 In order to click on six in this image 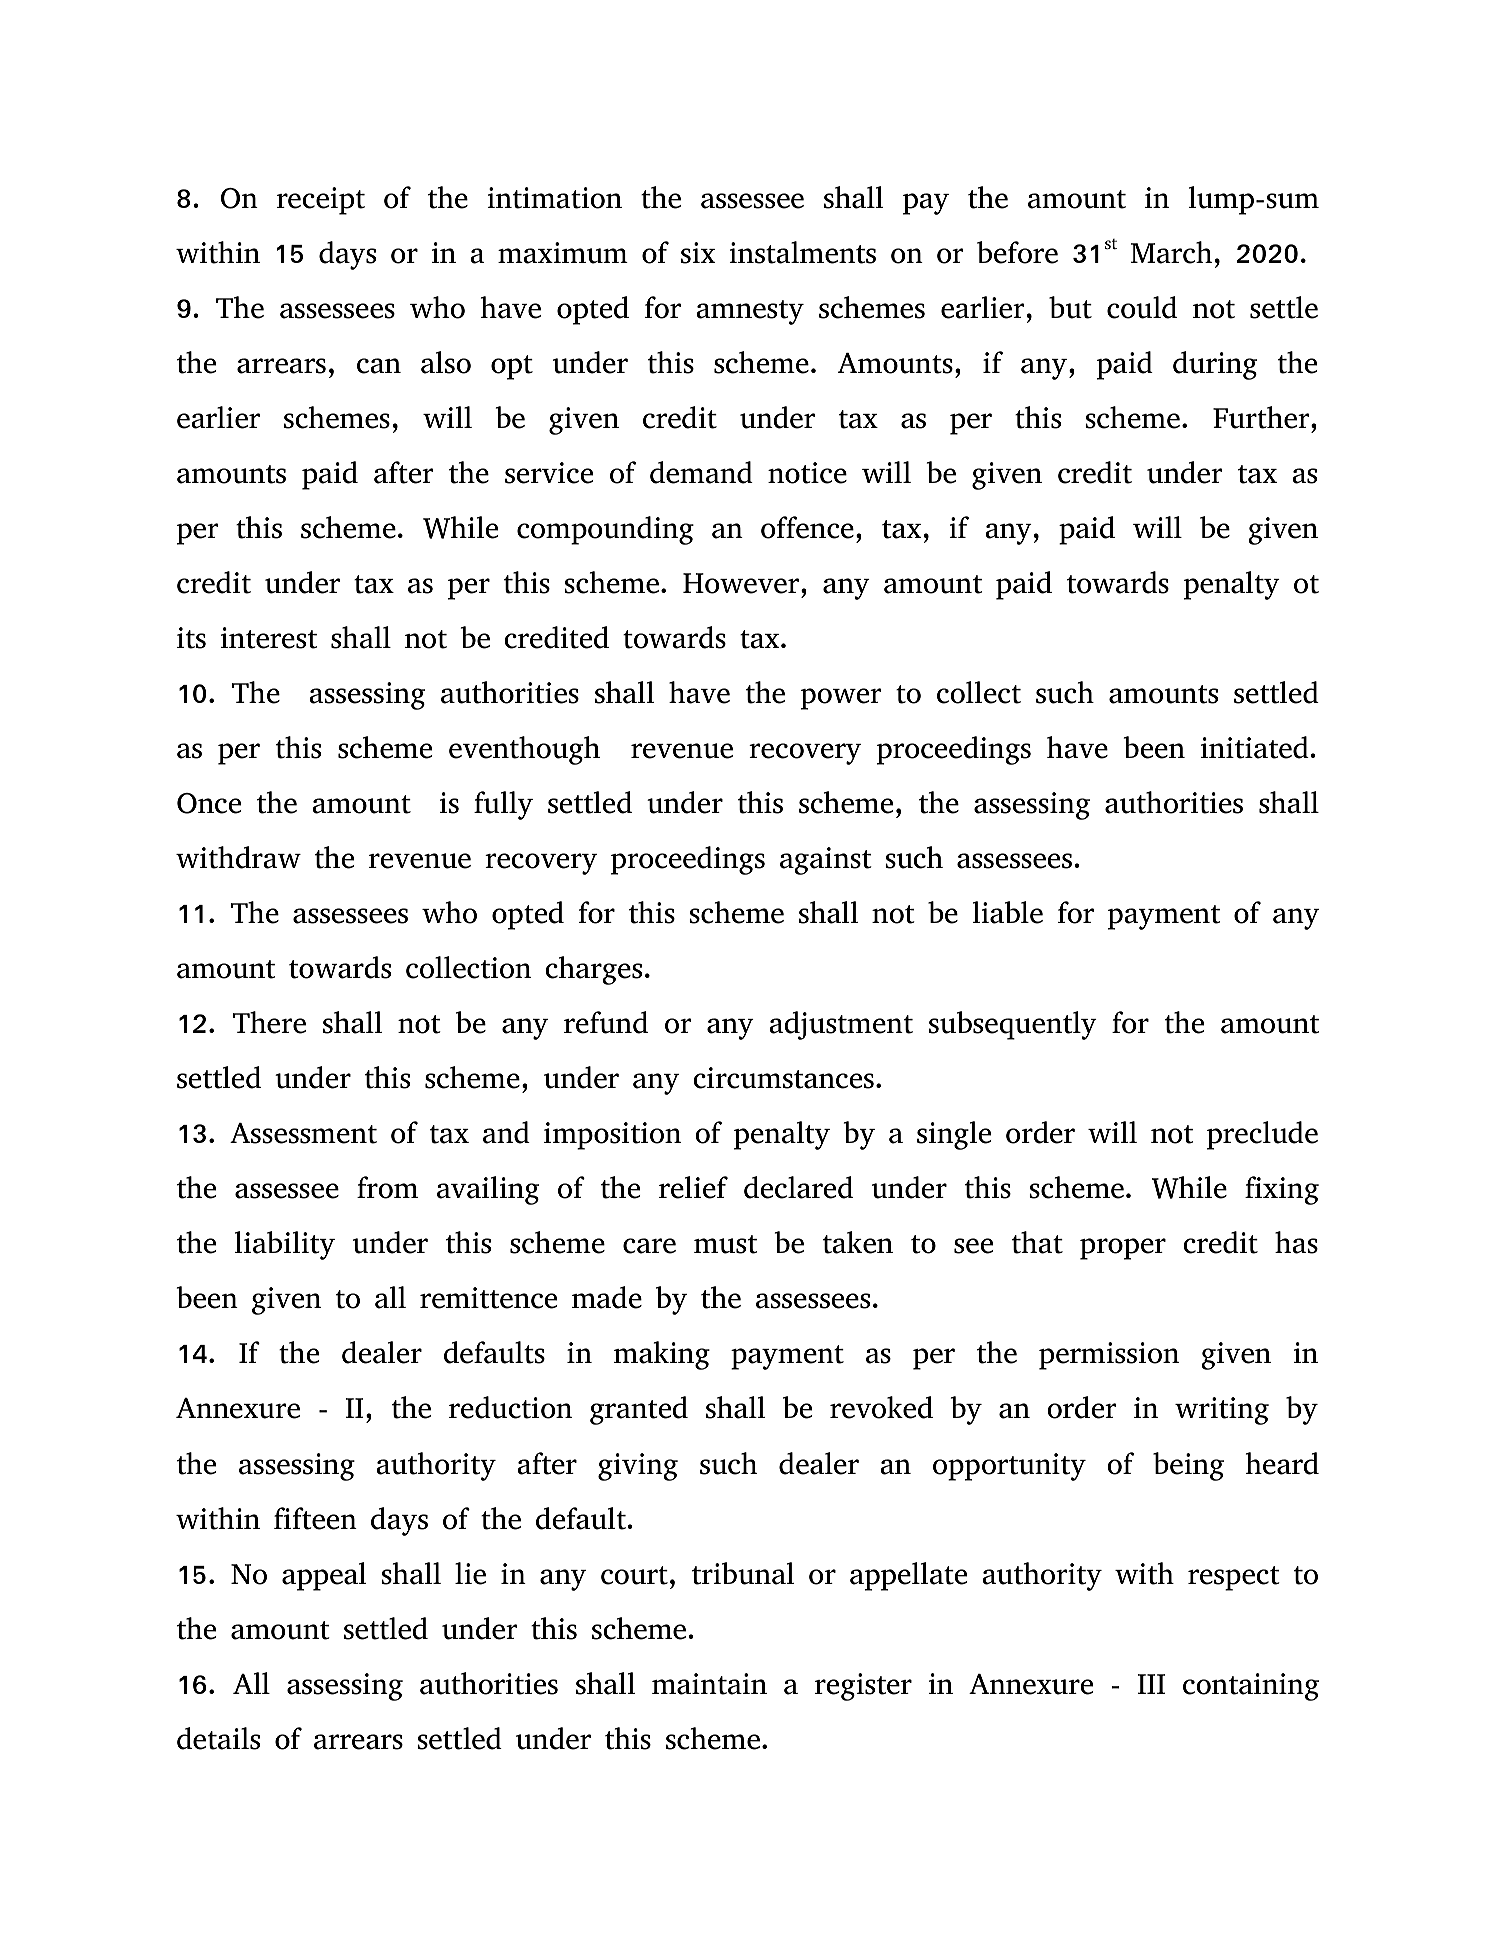, I will do `click(698, 253)`.
